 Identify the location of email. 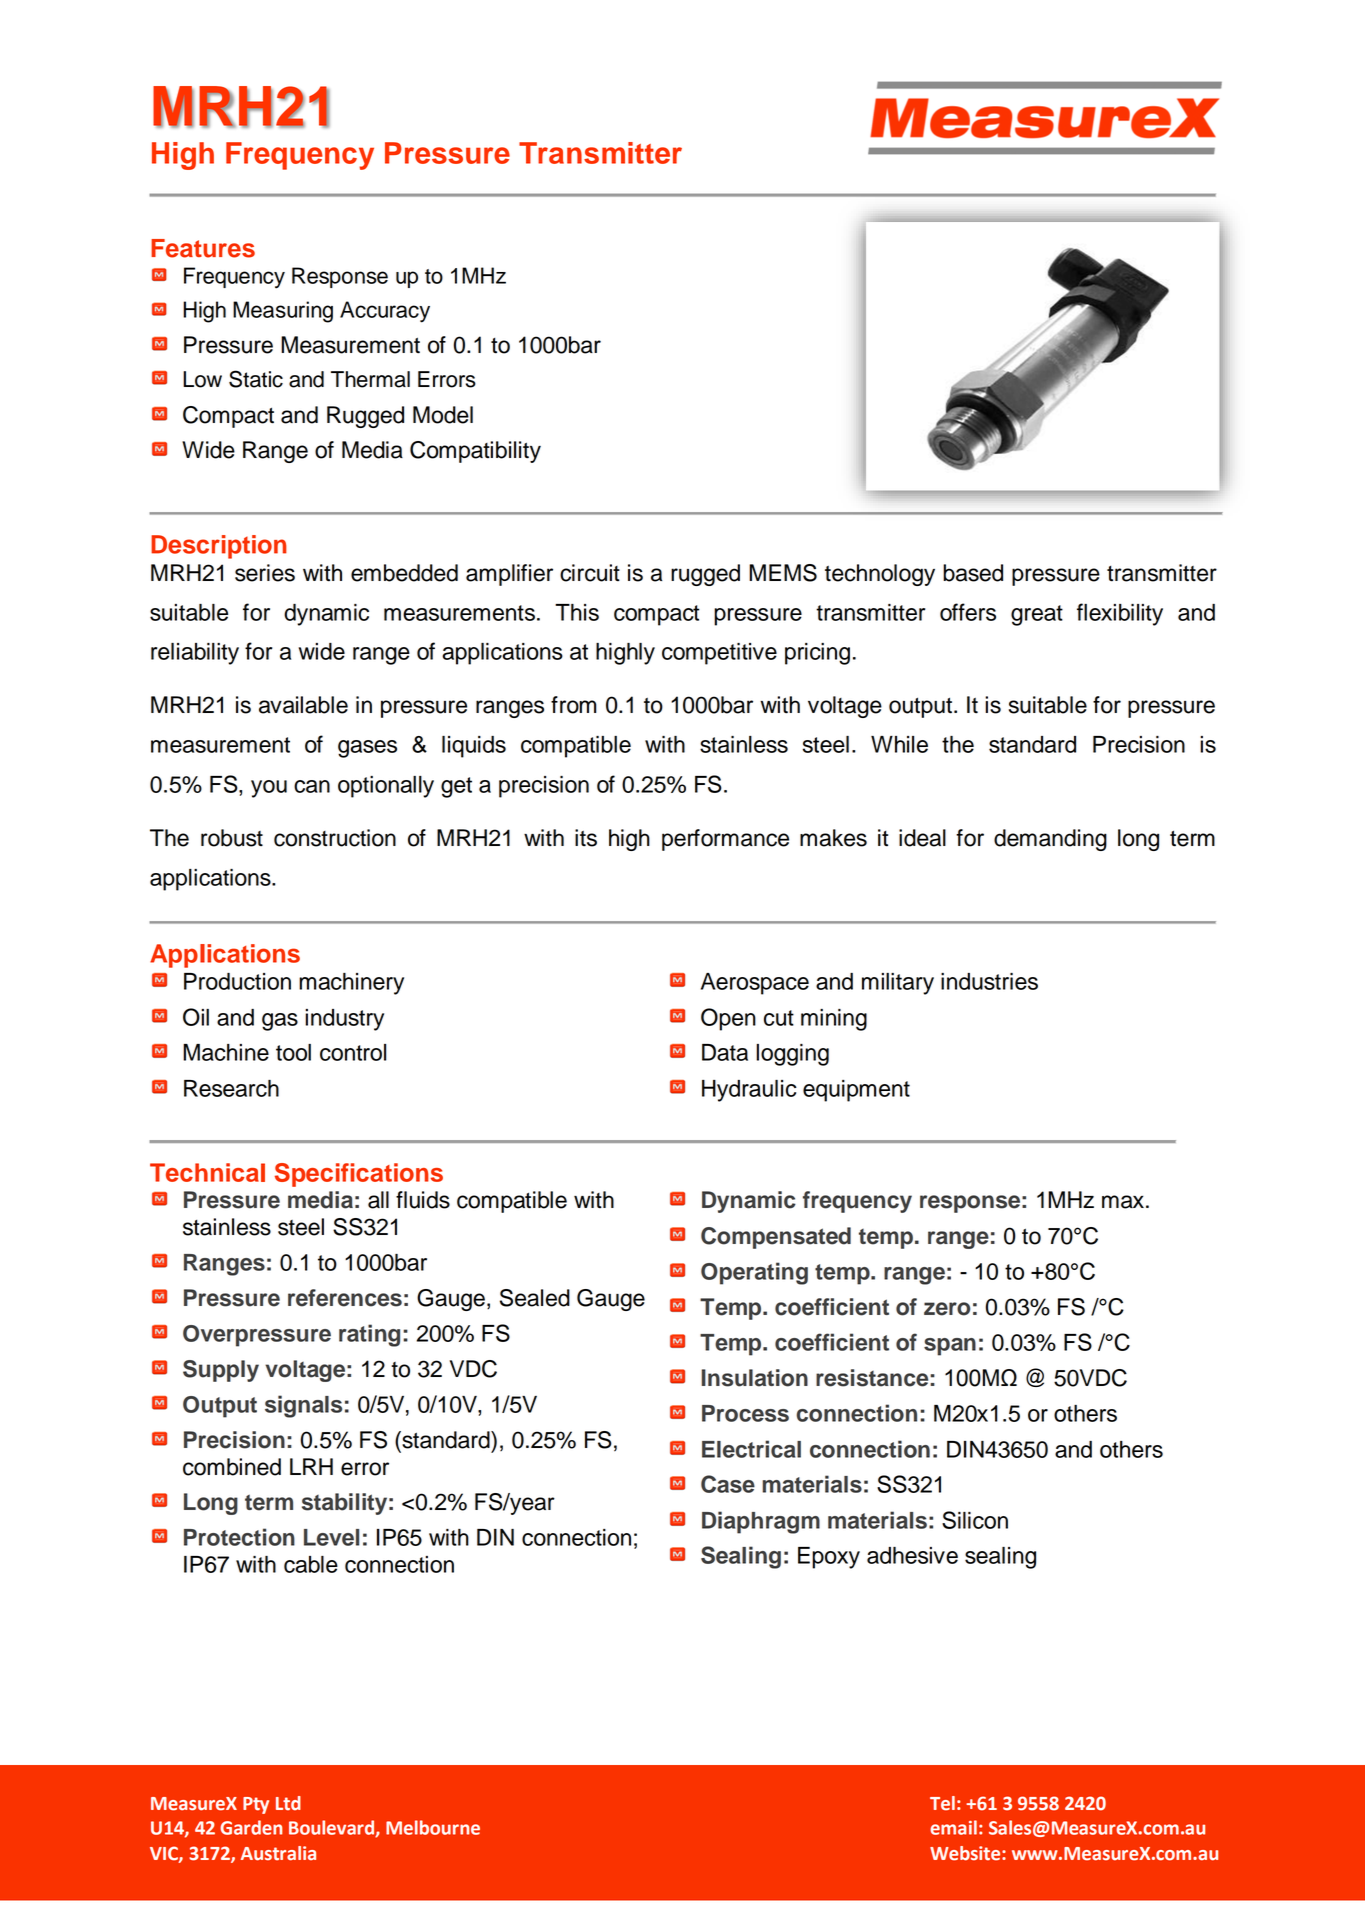
(953, 1827).
